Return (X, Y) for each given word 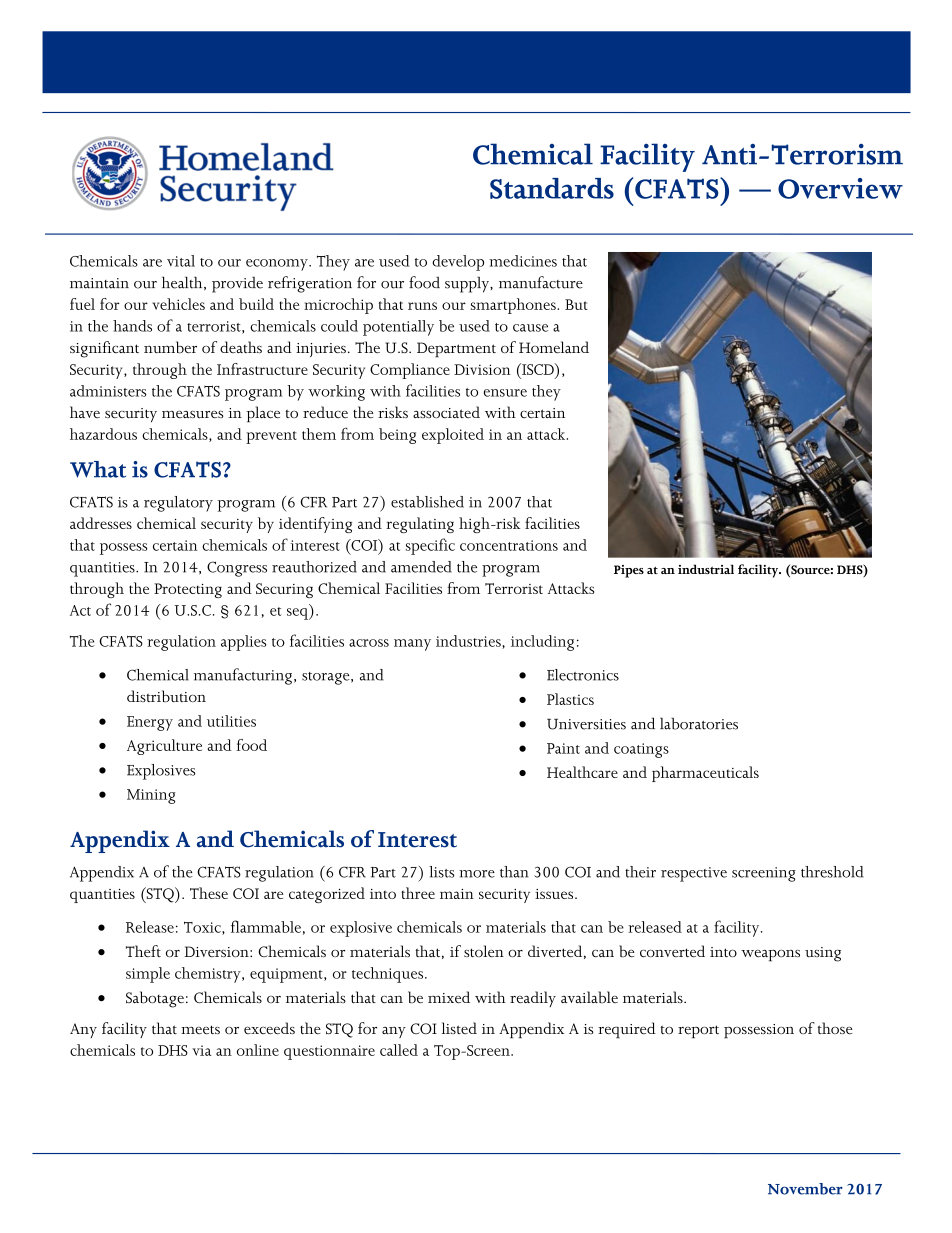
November (805, 1189)
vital (181, 261)
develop (458, 263)
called (399, 1050)
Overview (840, 188)
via (201, 1050)
